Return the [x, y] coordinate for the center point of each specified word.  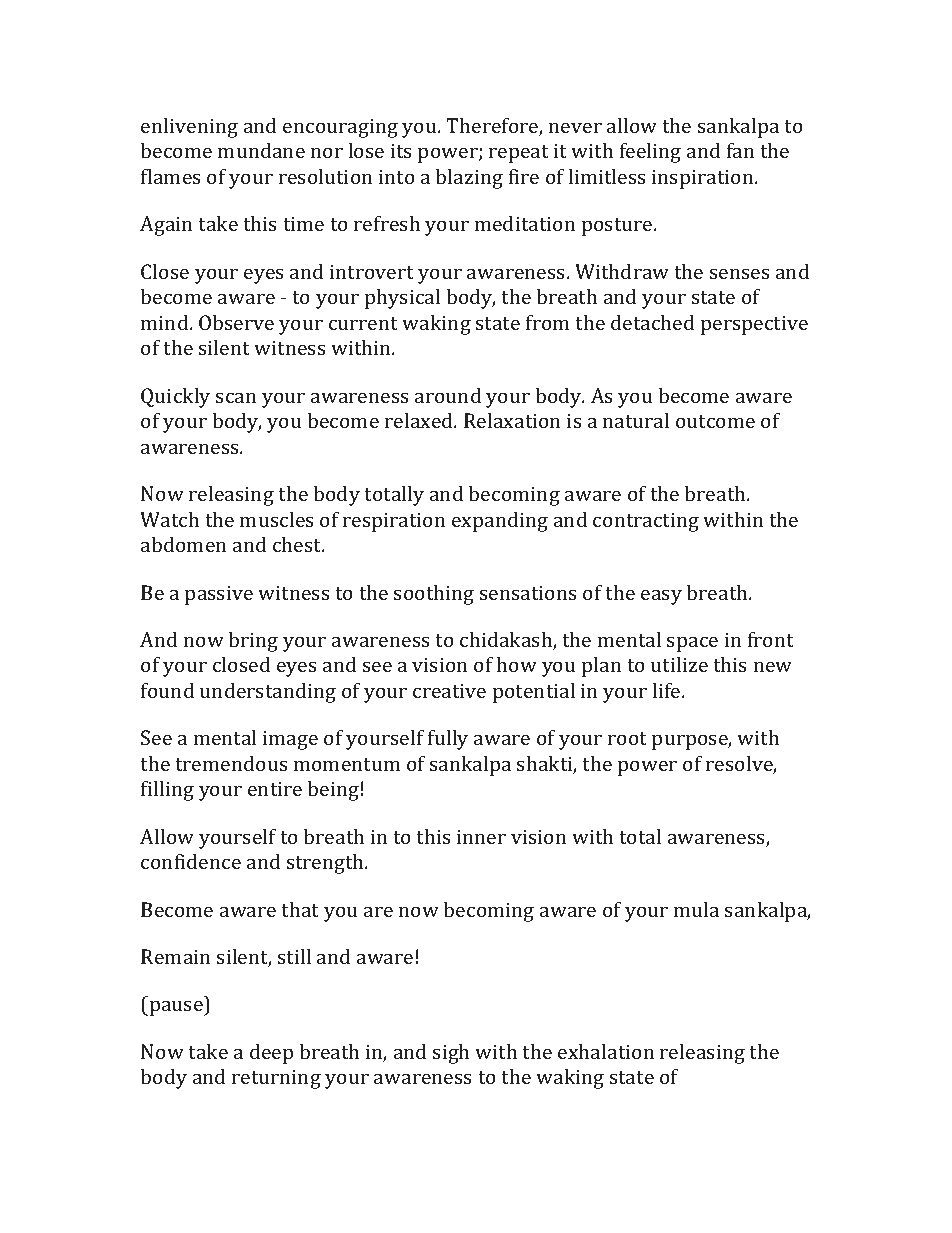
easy [661, 597]
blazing [469, 179]
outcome [715, 421]
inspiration [704, 179]
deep [271, 1054]
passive [219, 595]
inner [481, 836]
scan [236, 397]
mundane [261, 150]
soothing [434, 595]
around [448, 395]
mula [696, 909]
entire [275, 788]
